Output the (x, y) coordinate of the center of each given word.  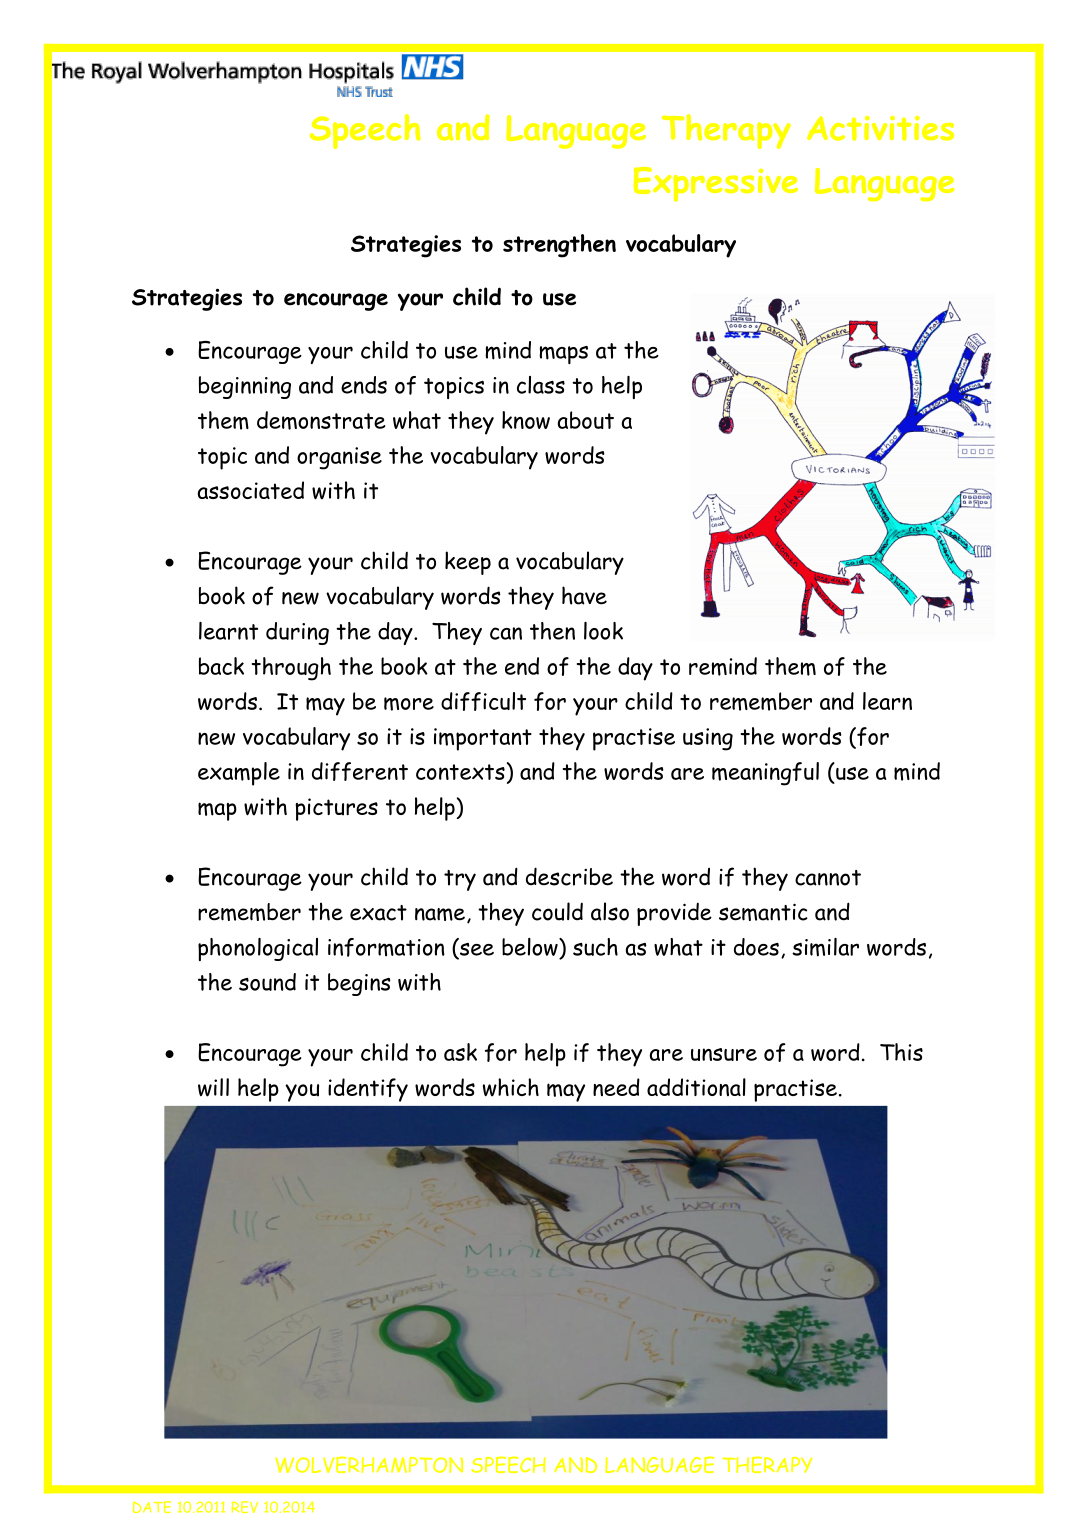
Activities (880, 128)
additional (696, 1087)
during (297, 633)
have (584, 595)
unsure (724, 1054)
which (511, 1087)
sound (267, 982)
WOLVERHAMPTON (369, 1465)
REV (245, 1507)
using (708, 739)
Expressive (716, 184)
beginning (245, 387)
